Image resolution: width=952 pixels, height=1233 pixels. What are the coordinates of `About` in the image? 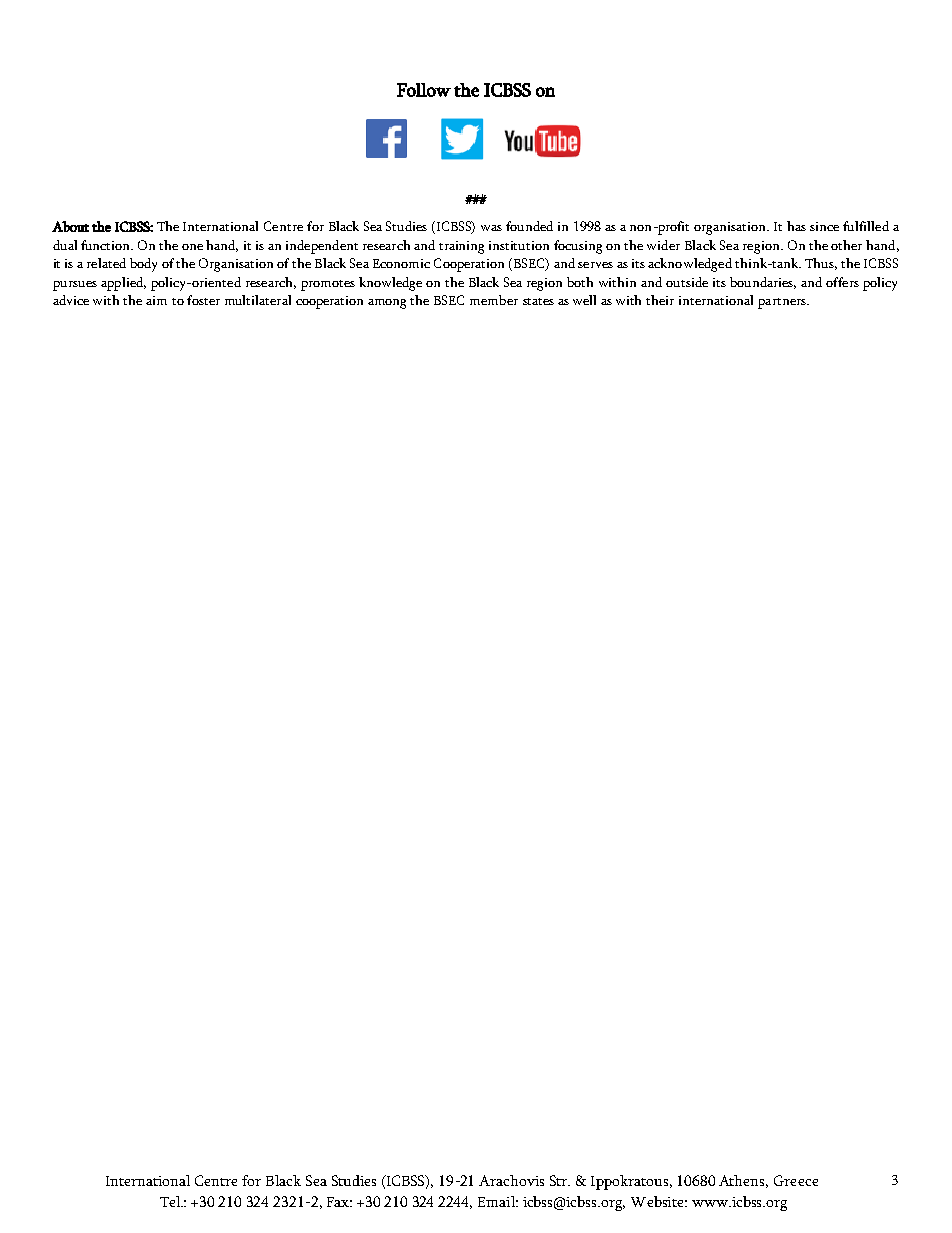 It's located at (70, 226).
